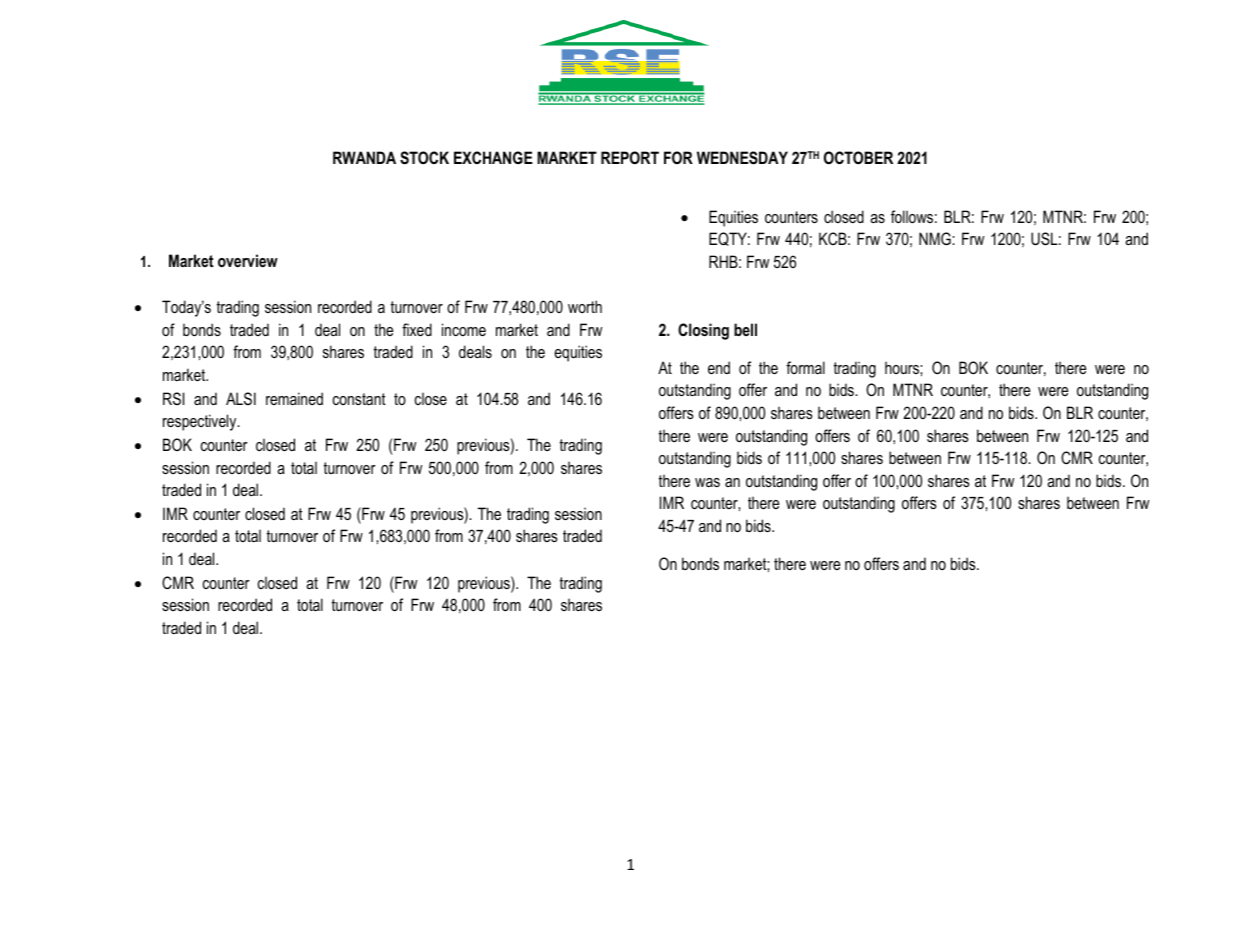 The height and width of the screenshot is (952, 1233). Describe the element at coordinates (417, 329) in the screenshot. I see `fixed` at that location.
